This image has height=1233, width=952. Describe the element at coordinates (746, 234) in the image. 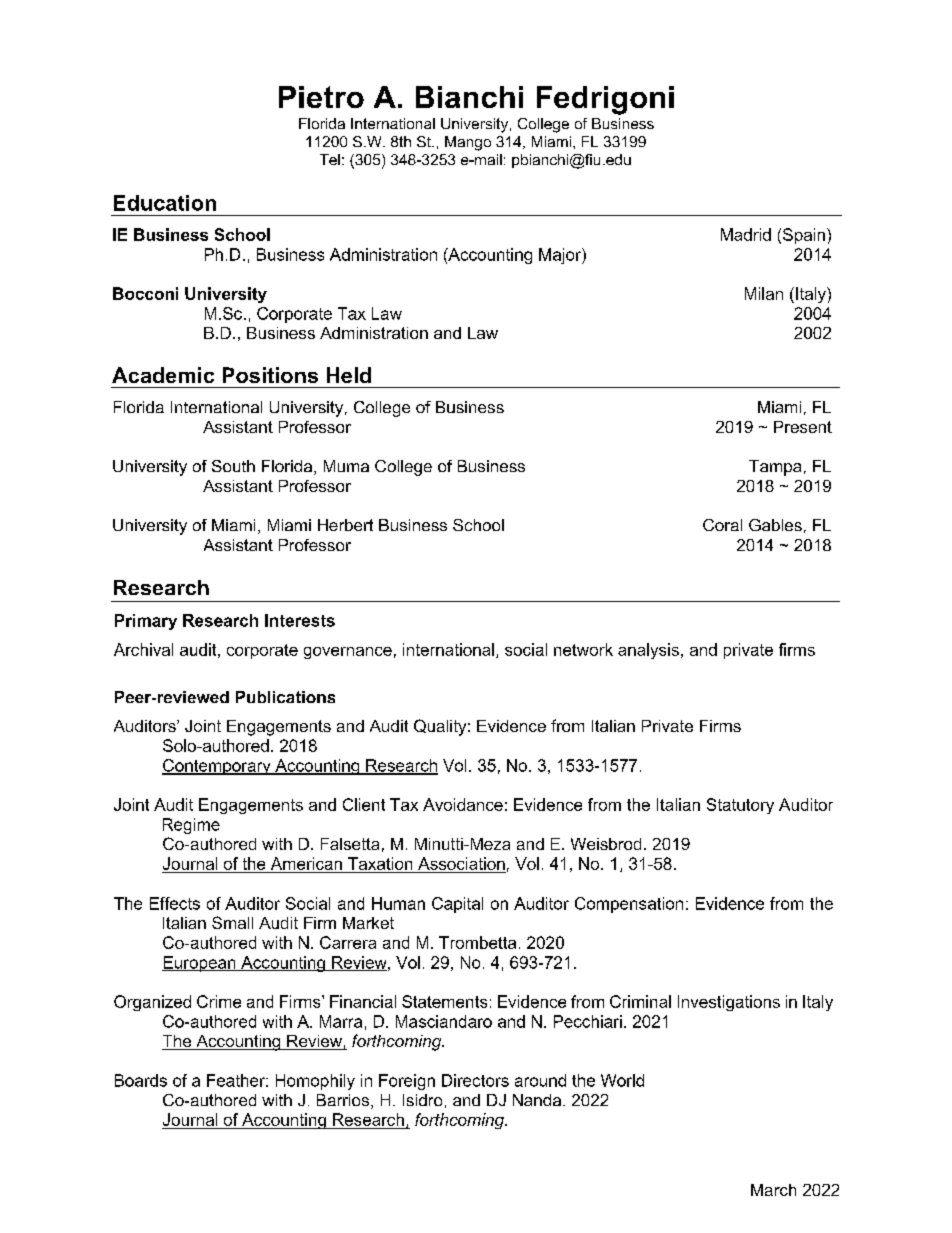

I see `Madrid` at that location.
